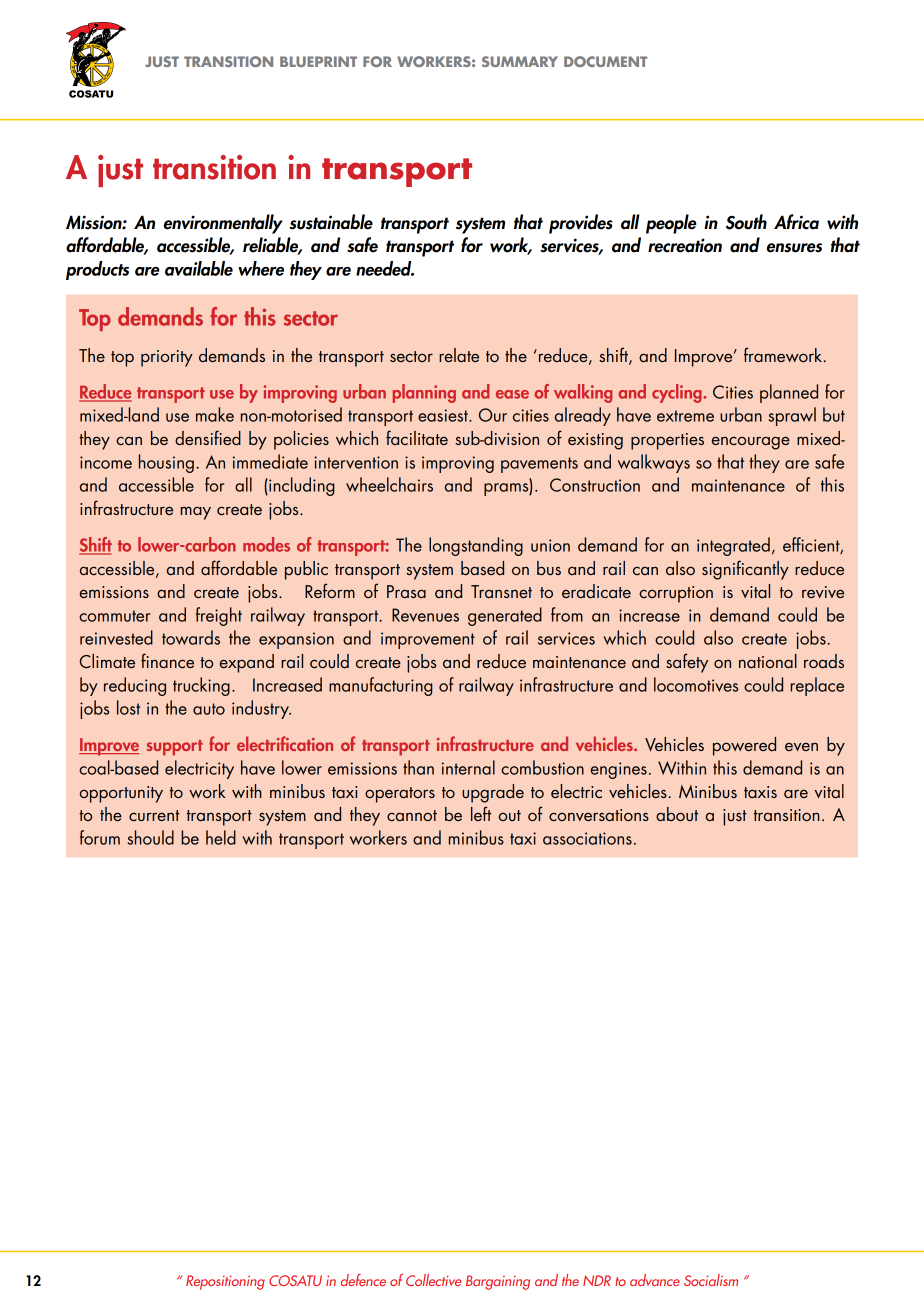  I want to click on generated, so click(505, 616).
